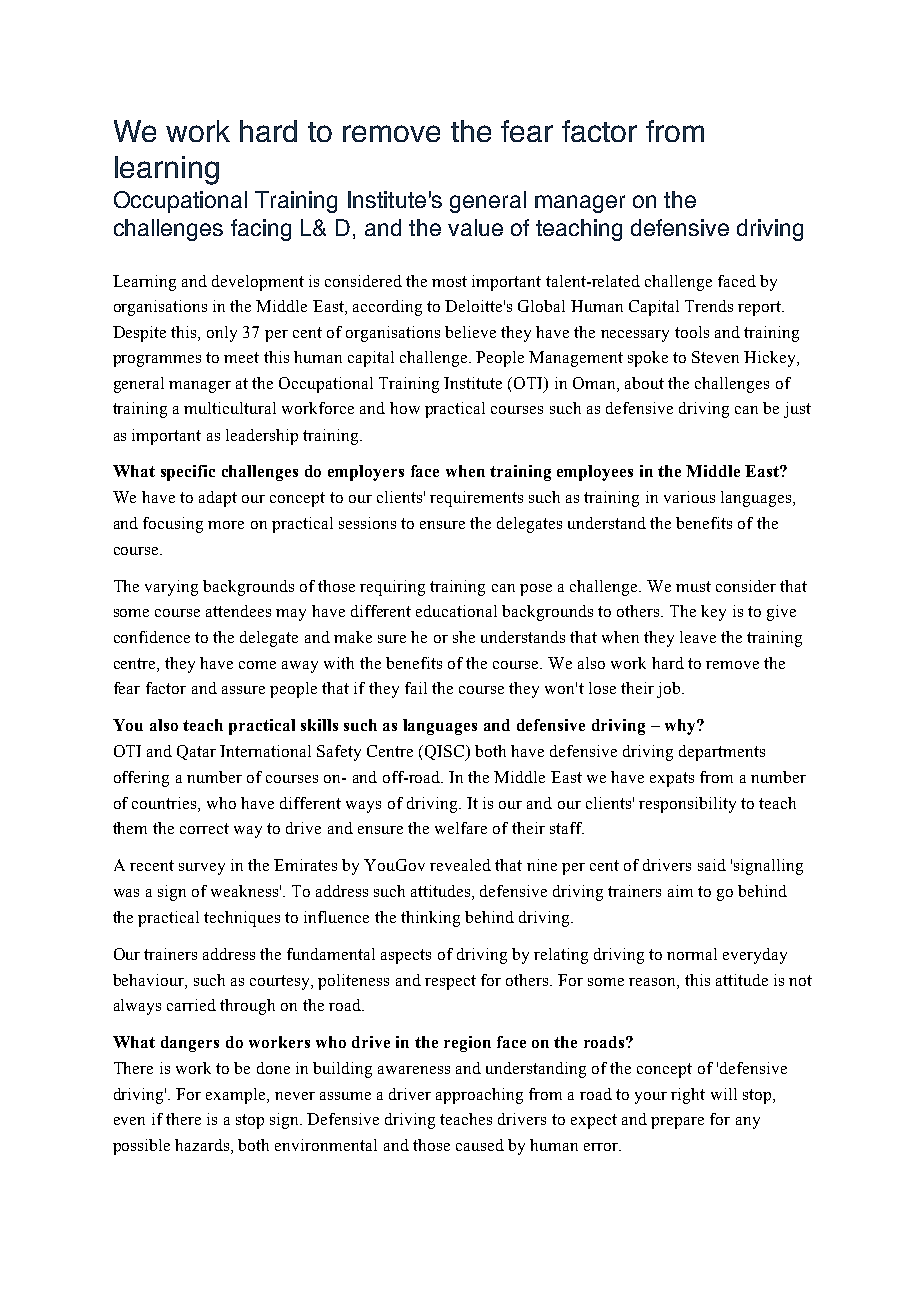 The image size is (924, 1308). Describe the element at coordinates (230, 408) in the image. I see `multicultural` at that location.
